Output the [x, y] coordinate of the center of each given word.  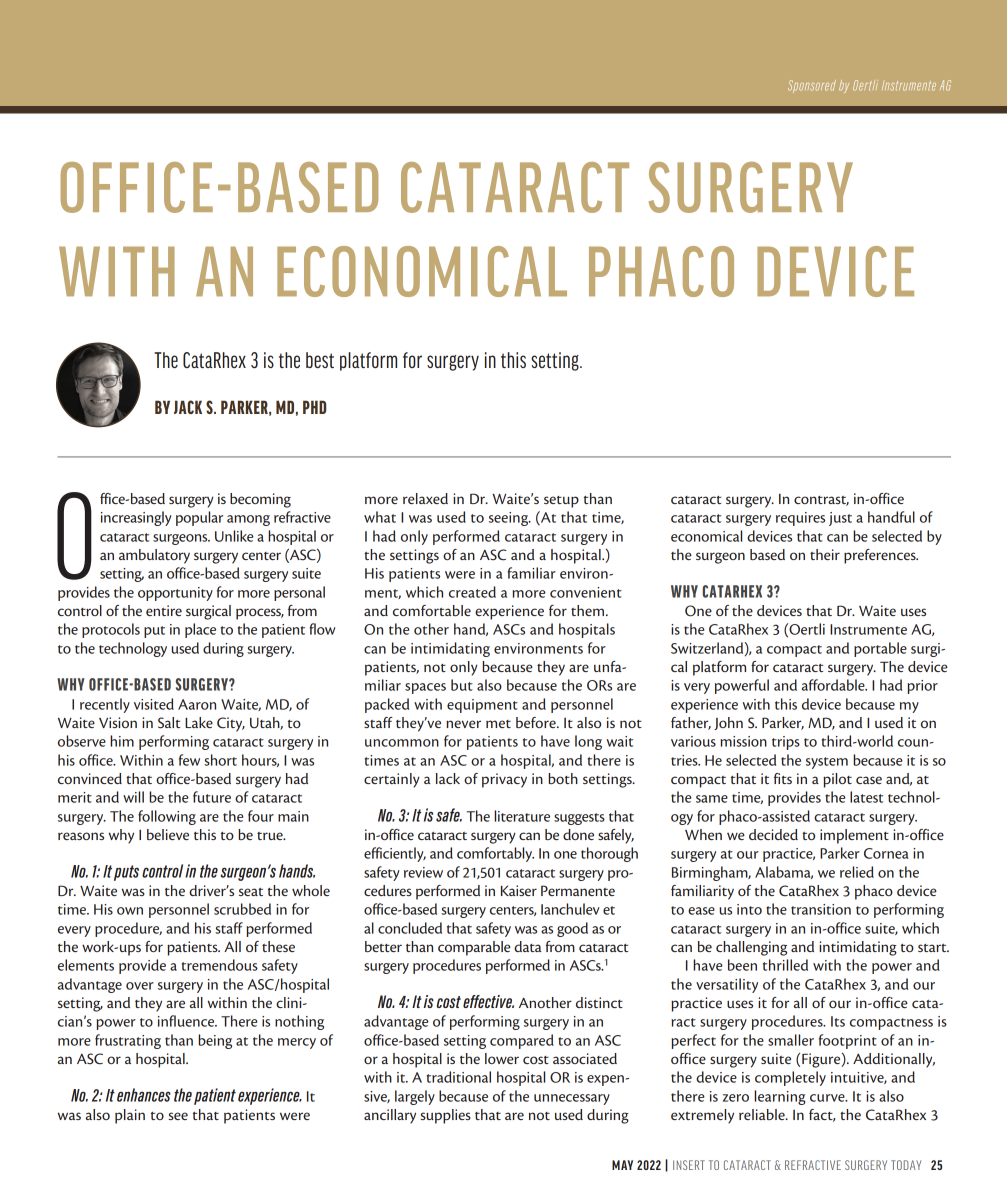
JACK [188, 407]
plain [130, 1116]
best [320, 360]
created [472, 592]
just [840, 519]
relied [857, 872]
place [200, 630]
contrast [821, 501]
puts [126, 873]
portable [880, 649]
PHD [314, 407]
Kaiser [519, 890]
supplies [445, 1116]
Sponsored [812, 86]
